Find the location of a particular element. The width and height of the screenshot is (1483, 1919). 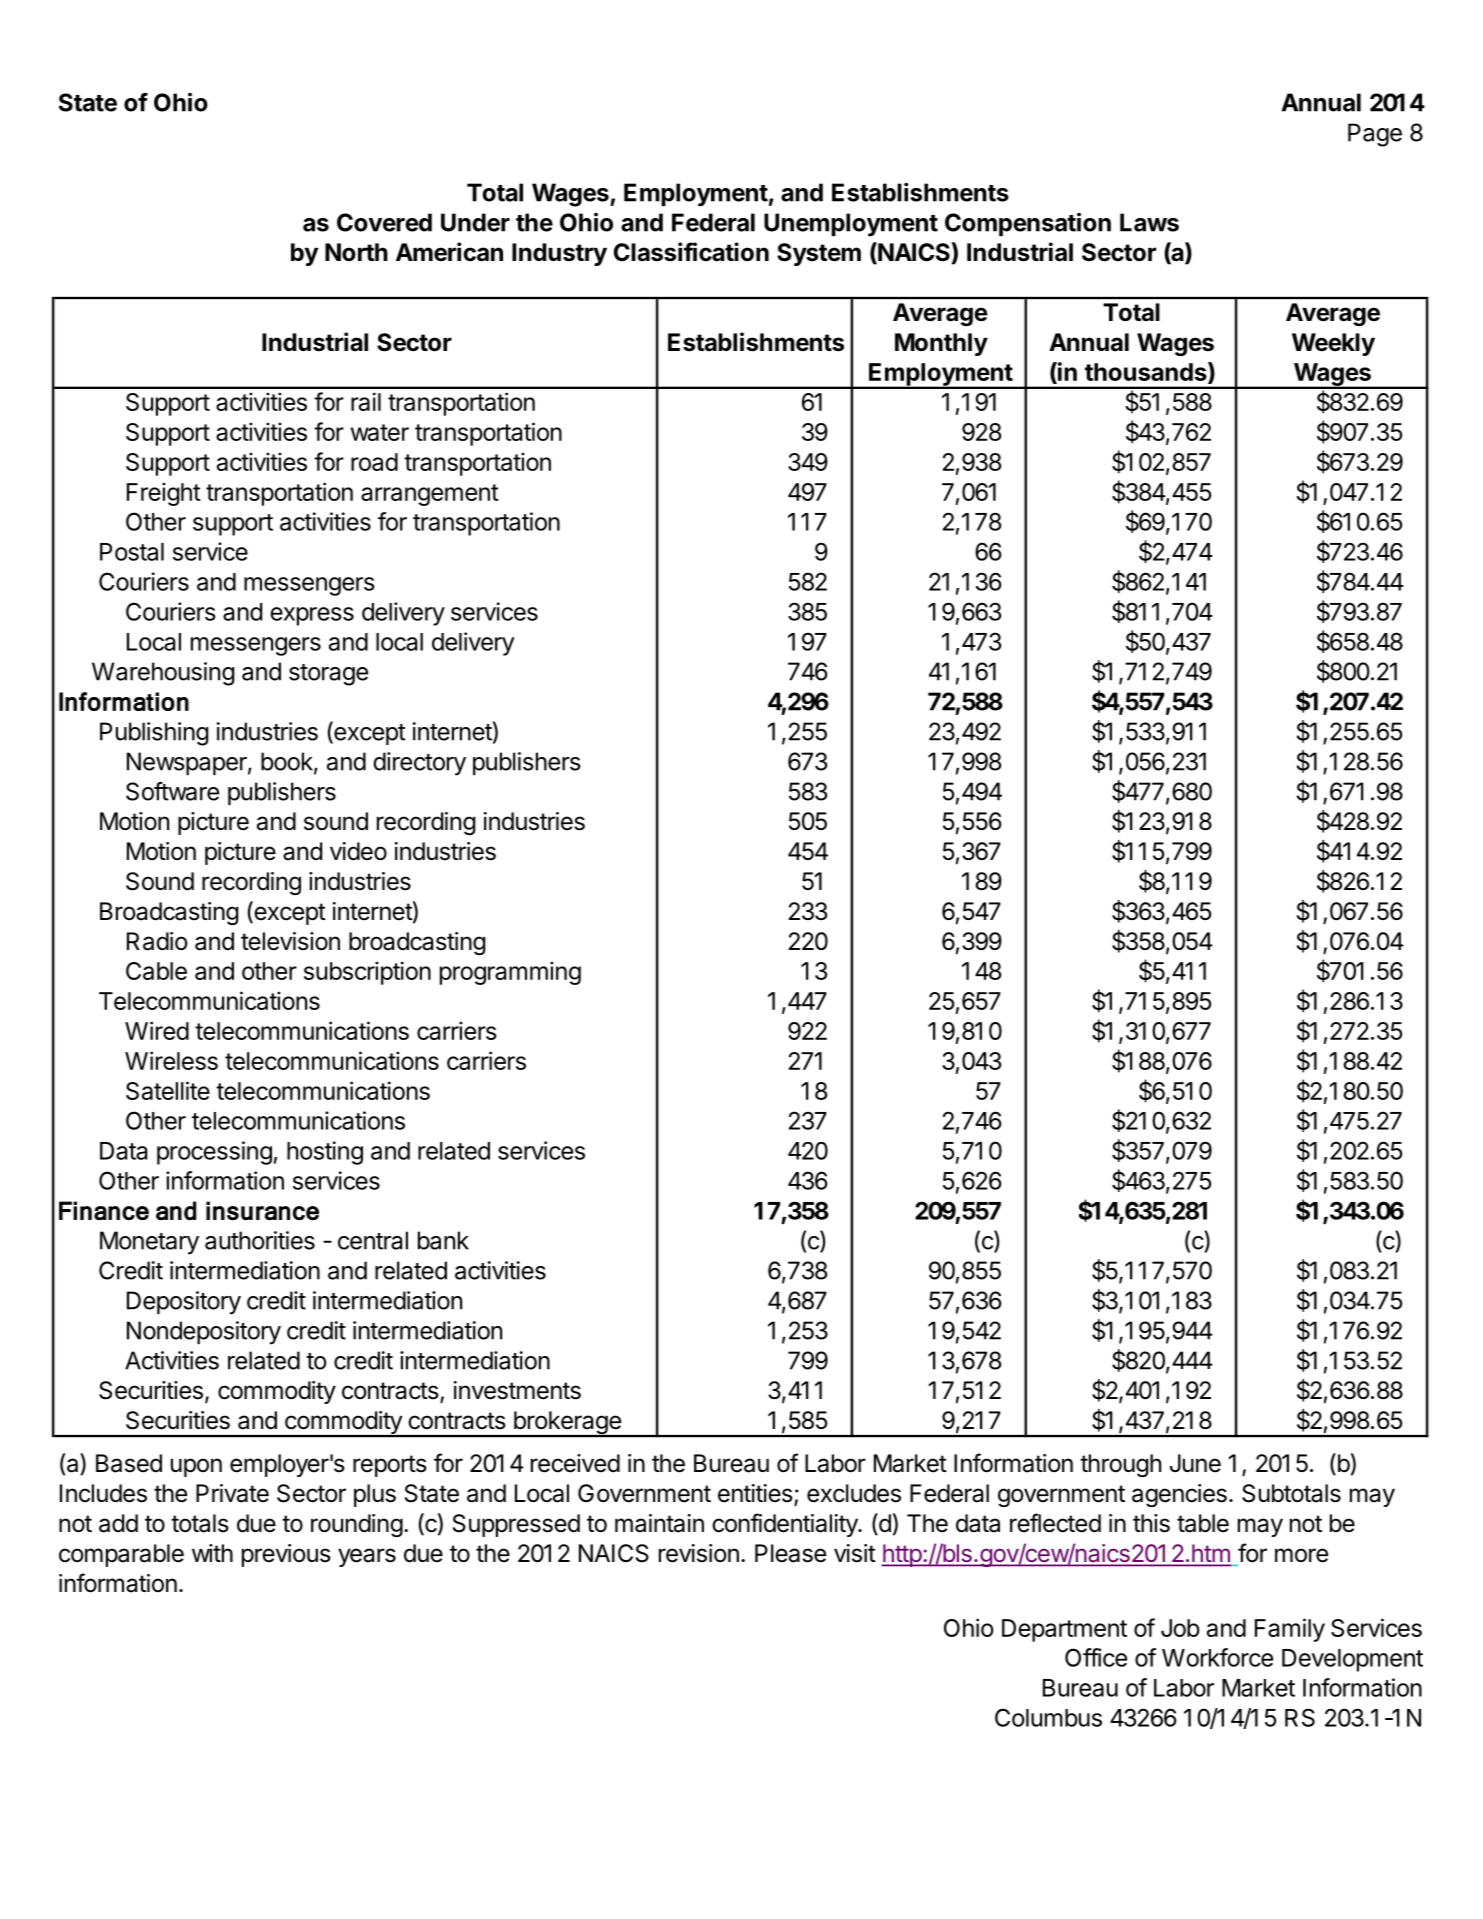

Covered is located at coordinates (384, 222).
